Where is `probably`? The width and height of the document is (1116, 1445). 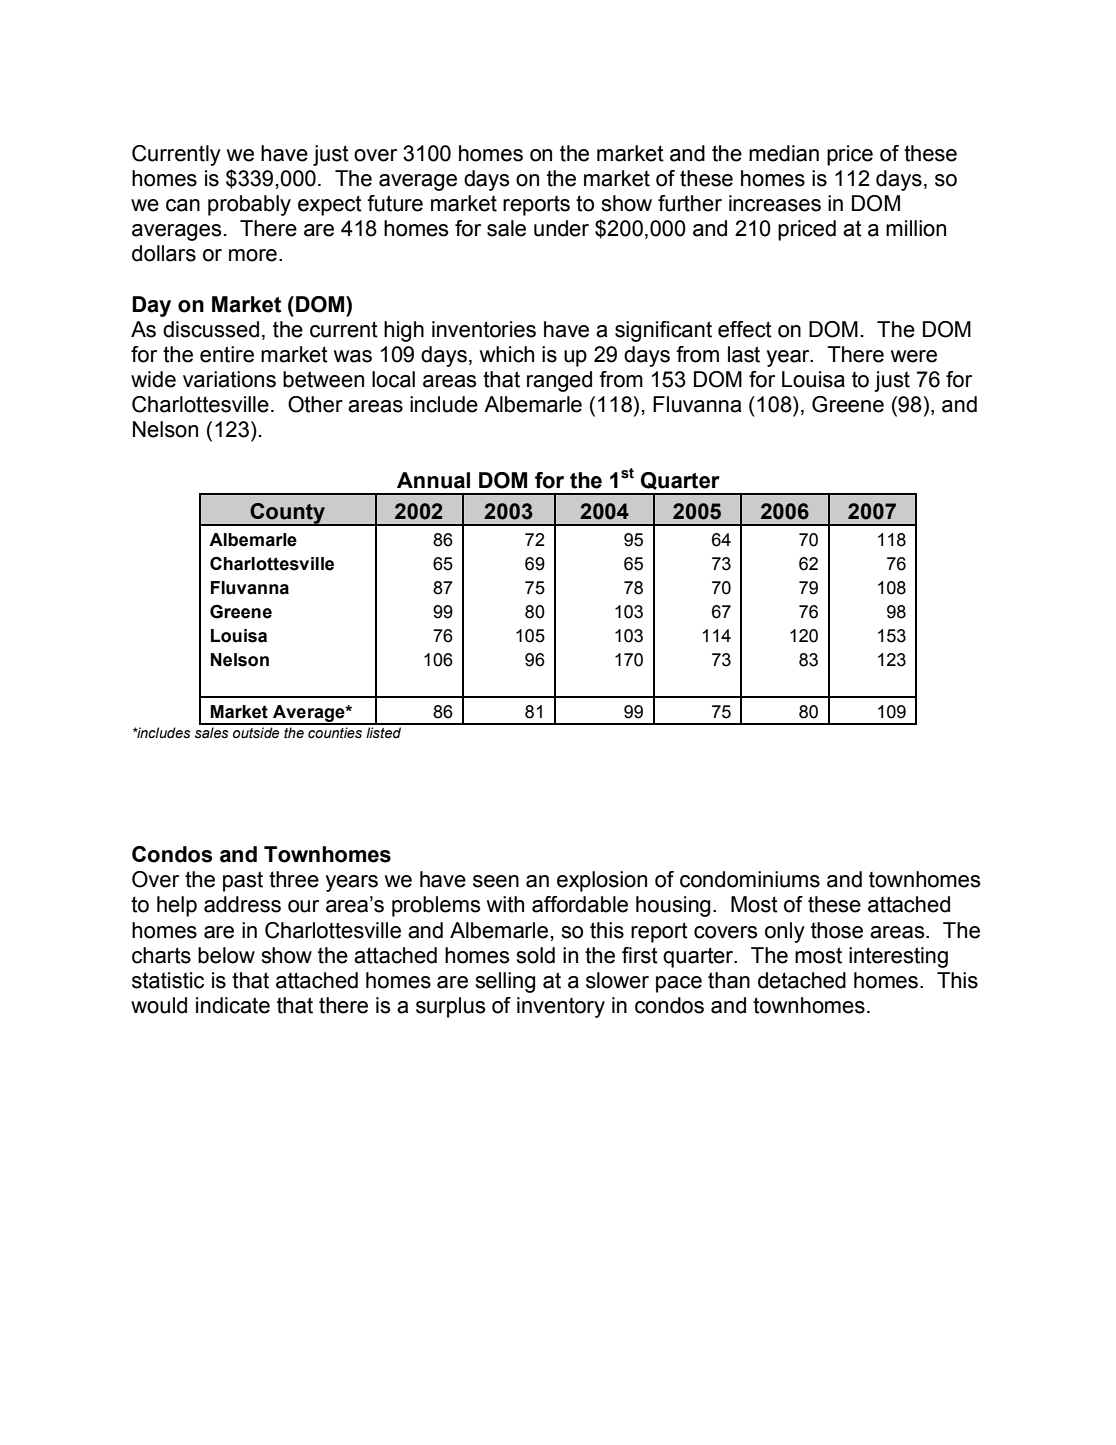 probably is located at coordinates (249, 205).
